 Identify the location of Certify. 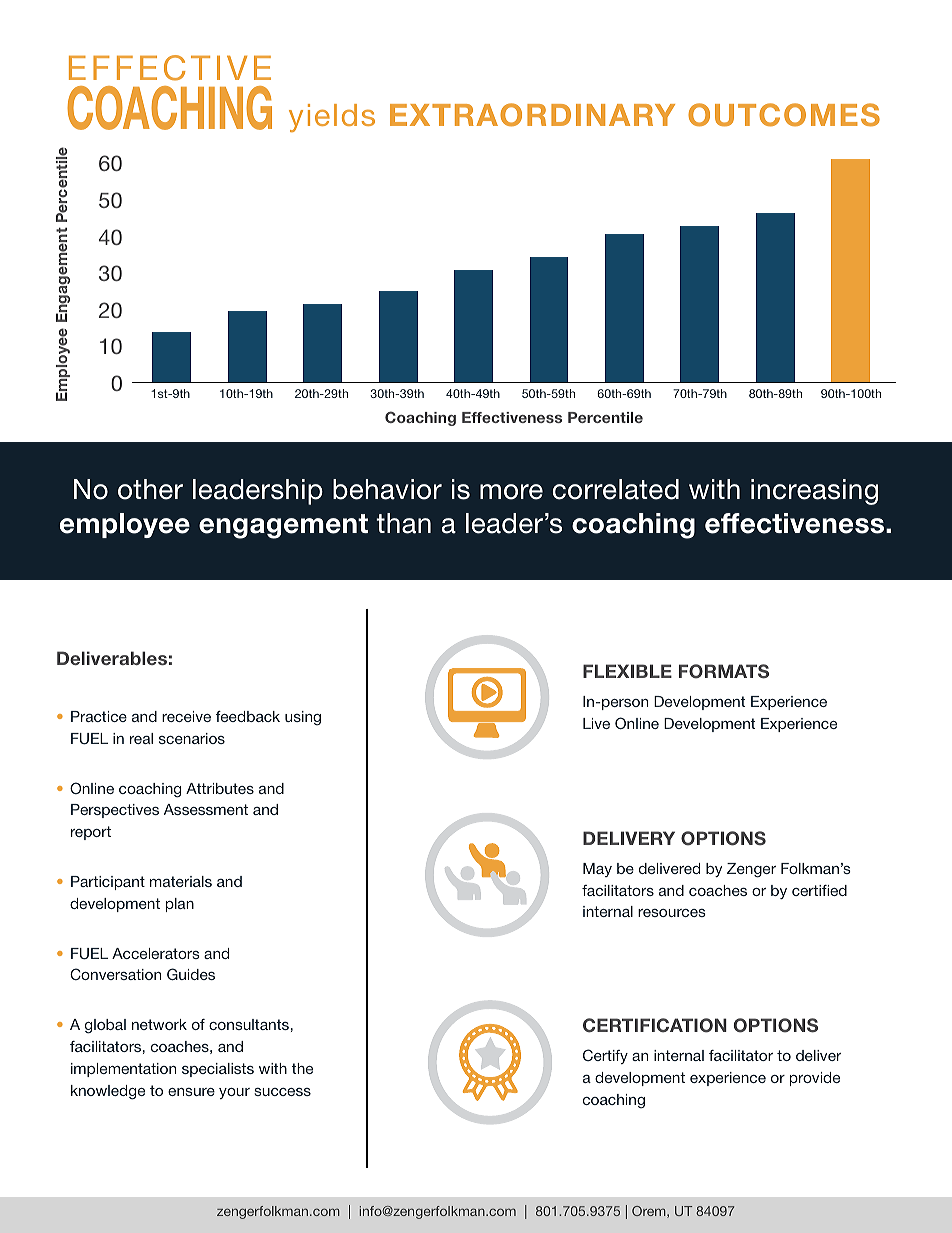
(605, 1056).
